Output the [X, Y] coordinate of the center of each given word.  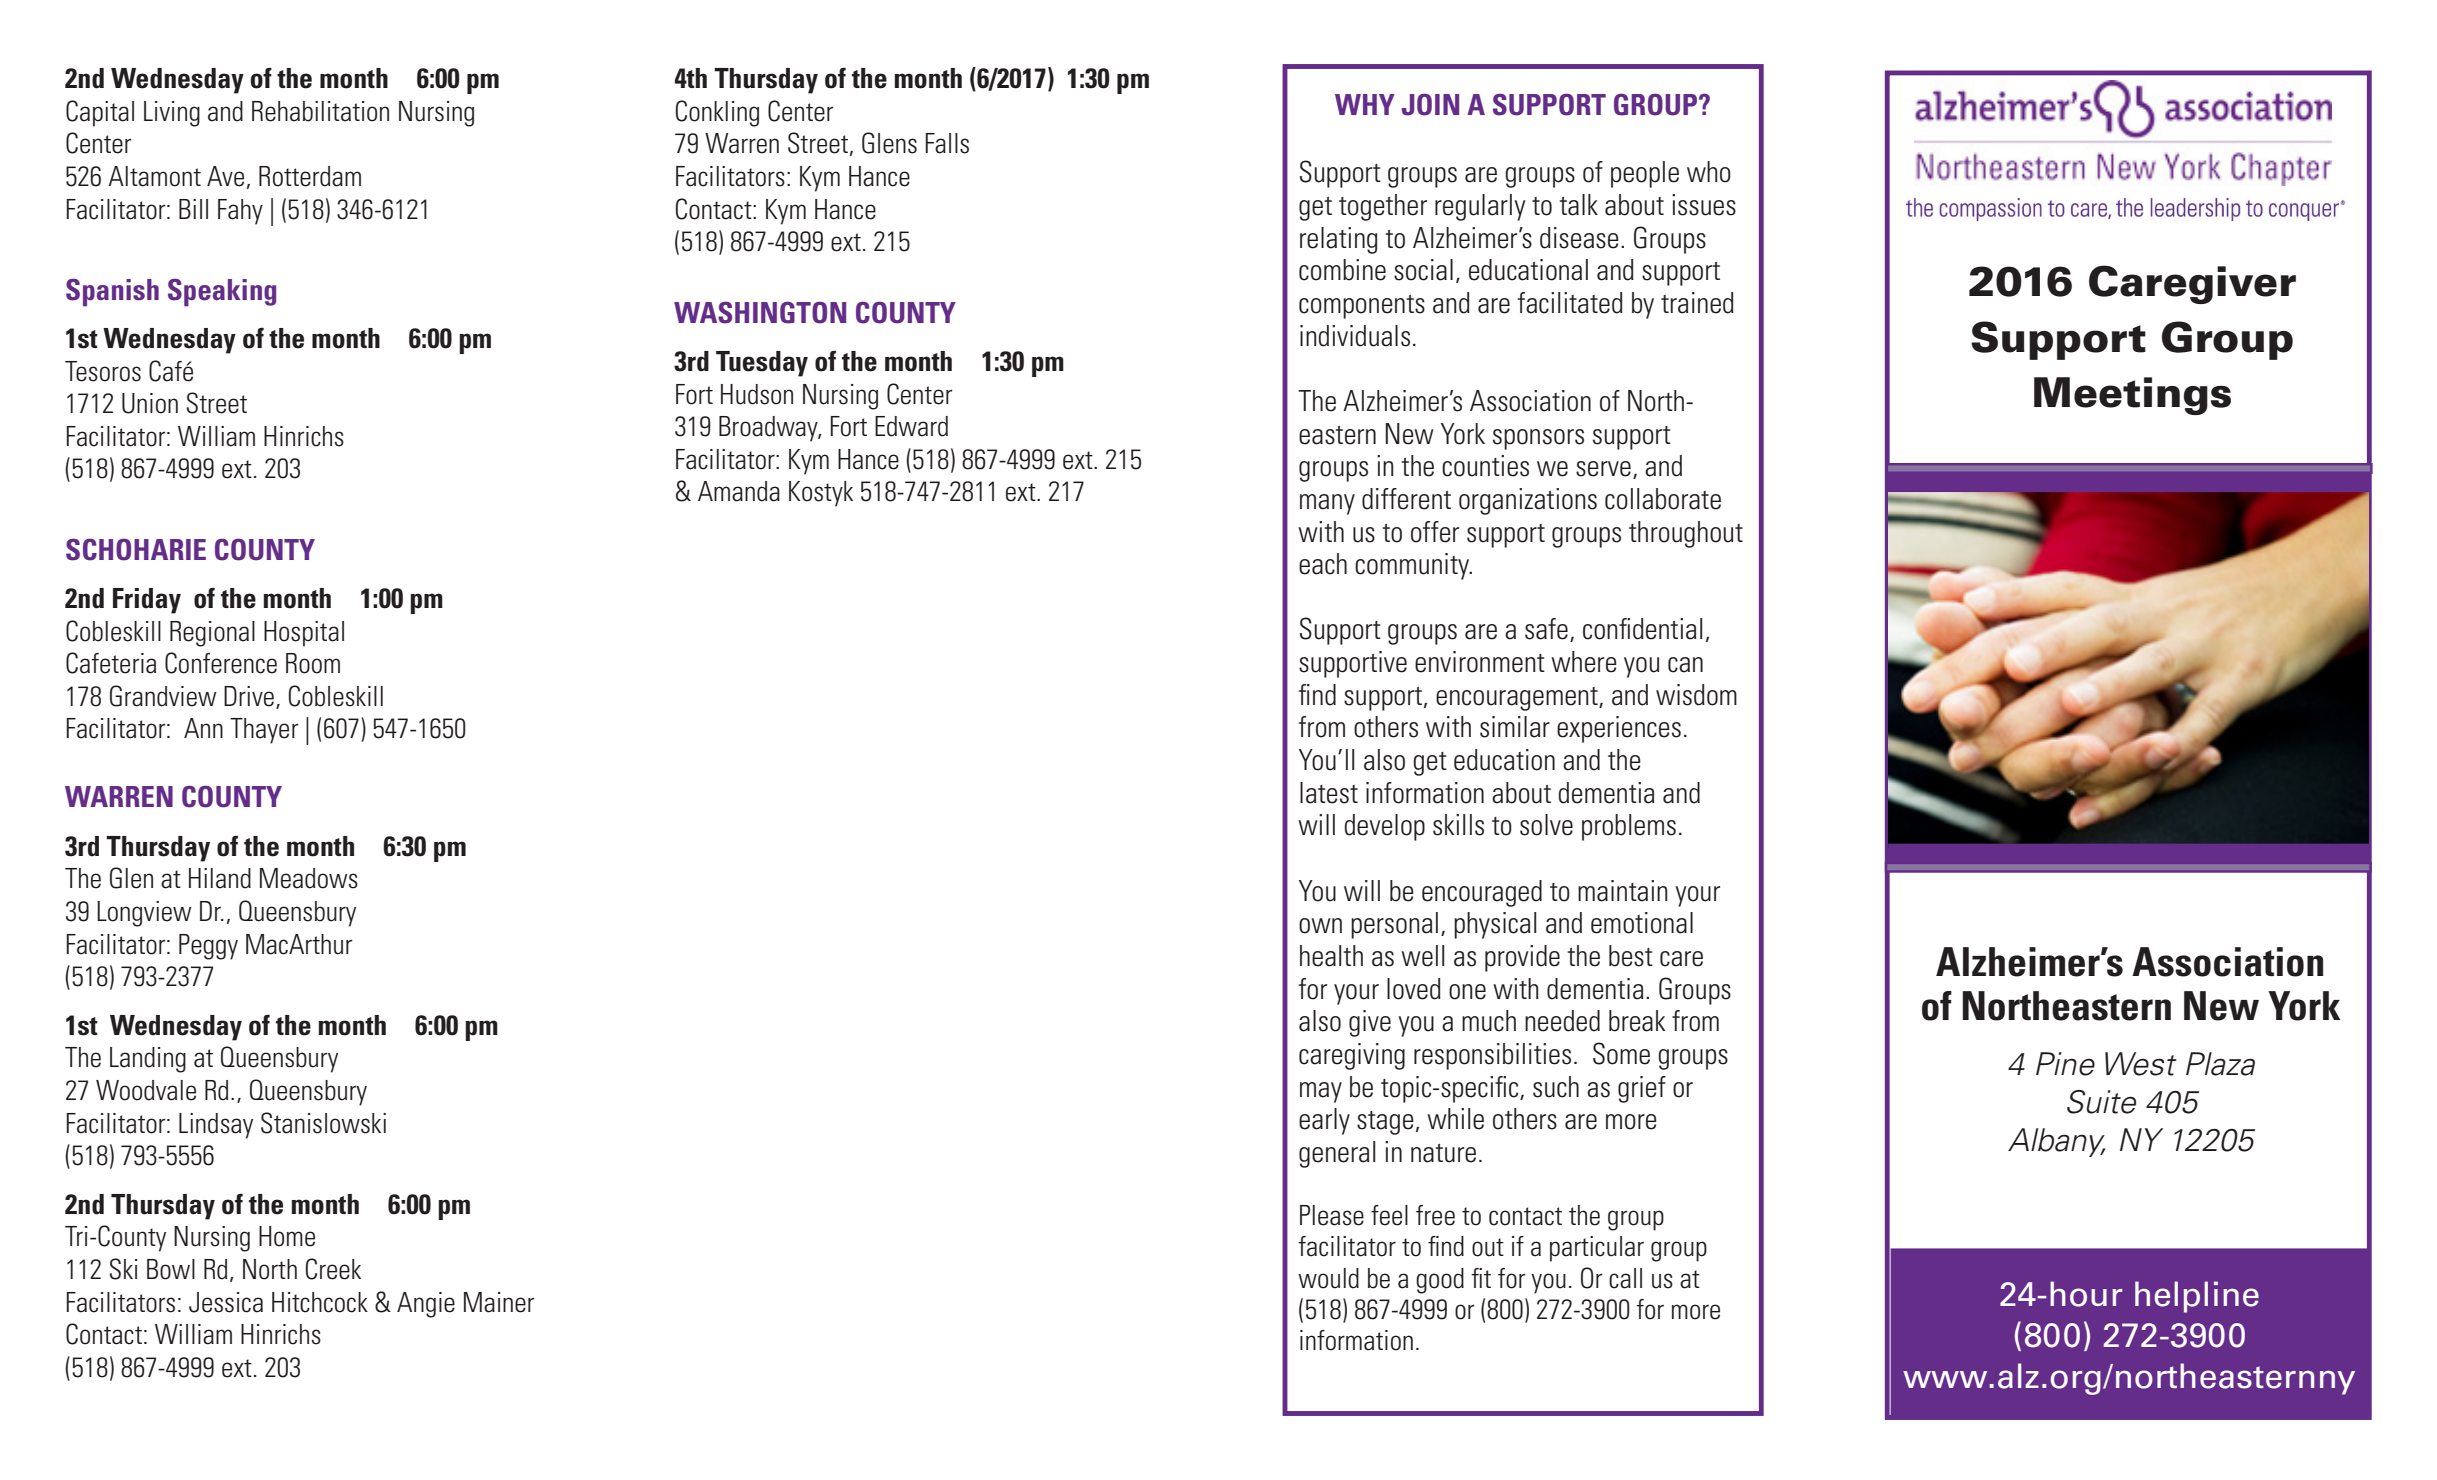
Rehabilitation [320, 111]
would [1328, 1278]
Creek [333, 1269]
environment [1480, 662]
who [1709, 172]
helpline [2197, 1297]
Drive [249, 696]
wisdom [1696, 695]
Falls [947, 143]
